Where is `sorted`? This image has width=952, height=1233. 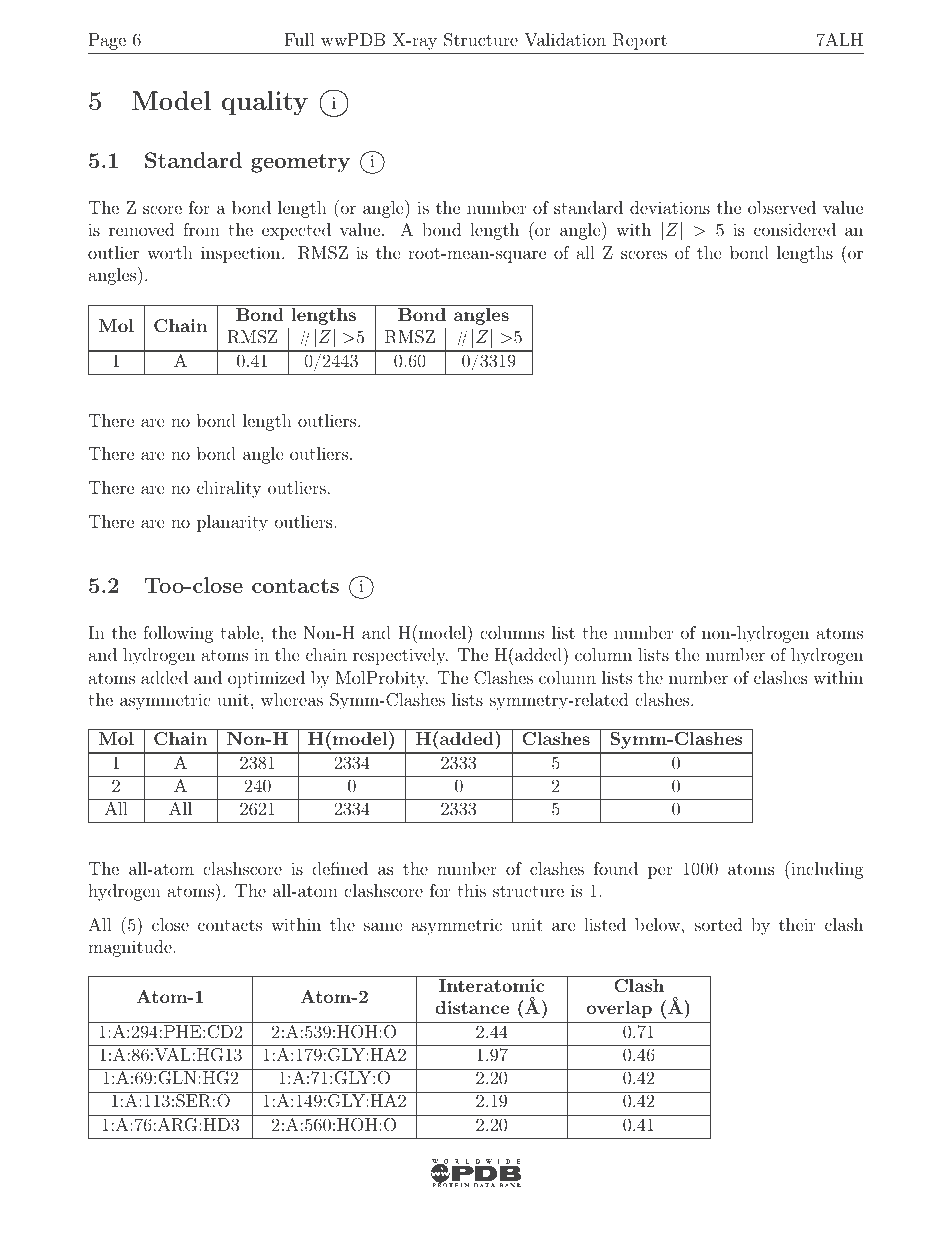
sorted is located at coordinates (718, 924).
